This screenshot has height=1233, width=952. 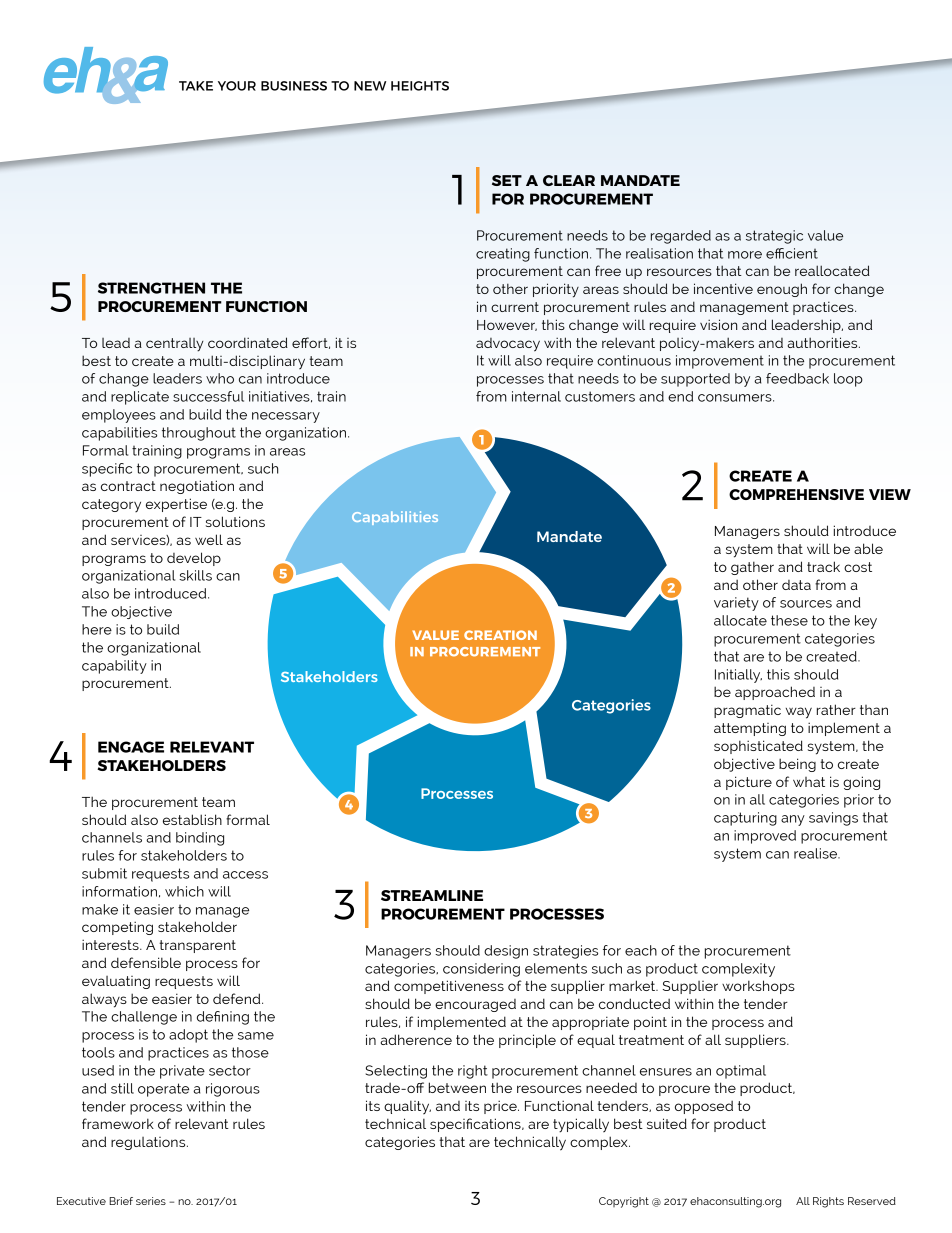 What do you see at coordinates (149, 1143) in the screenshot?
I see `regulations` at bounding box center [149, 1143].
